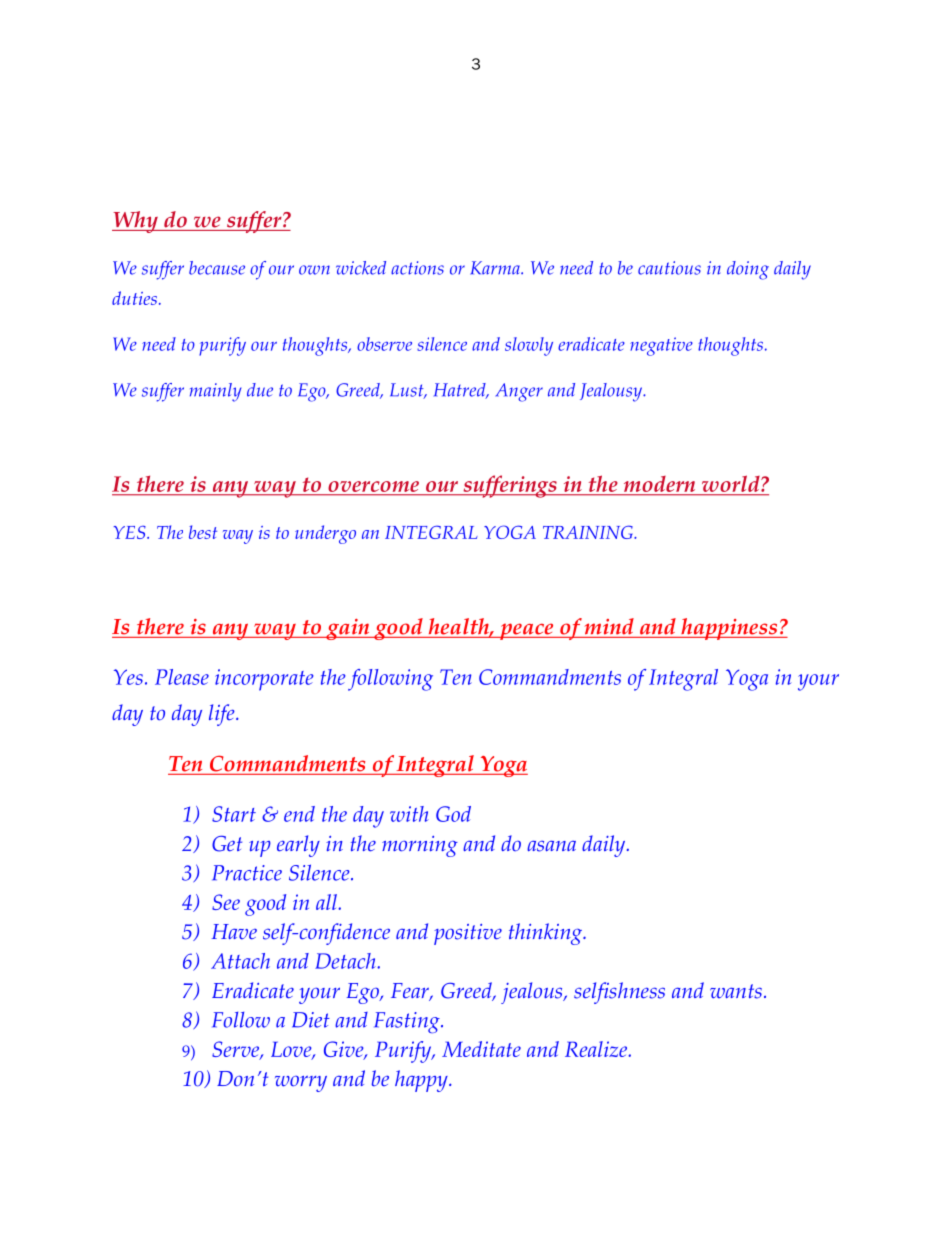  I want to click on Love, so click(292, 1050).
